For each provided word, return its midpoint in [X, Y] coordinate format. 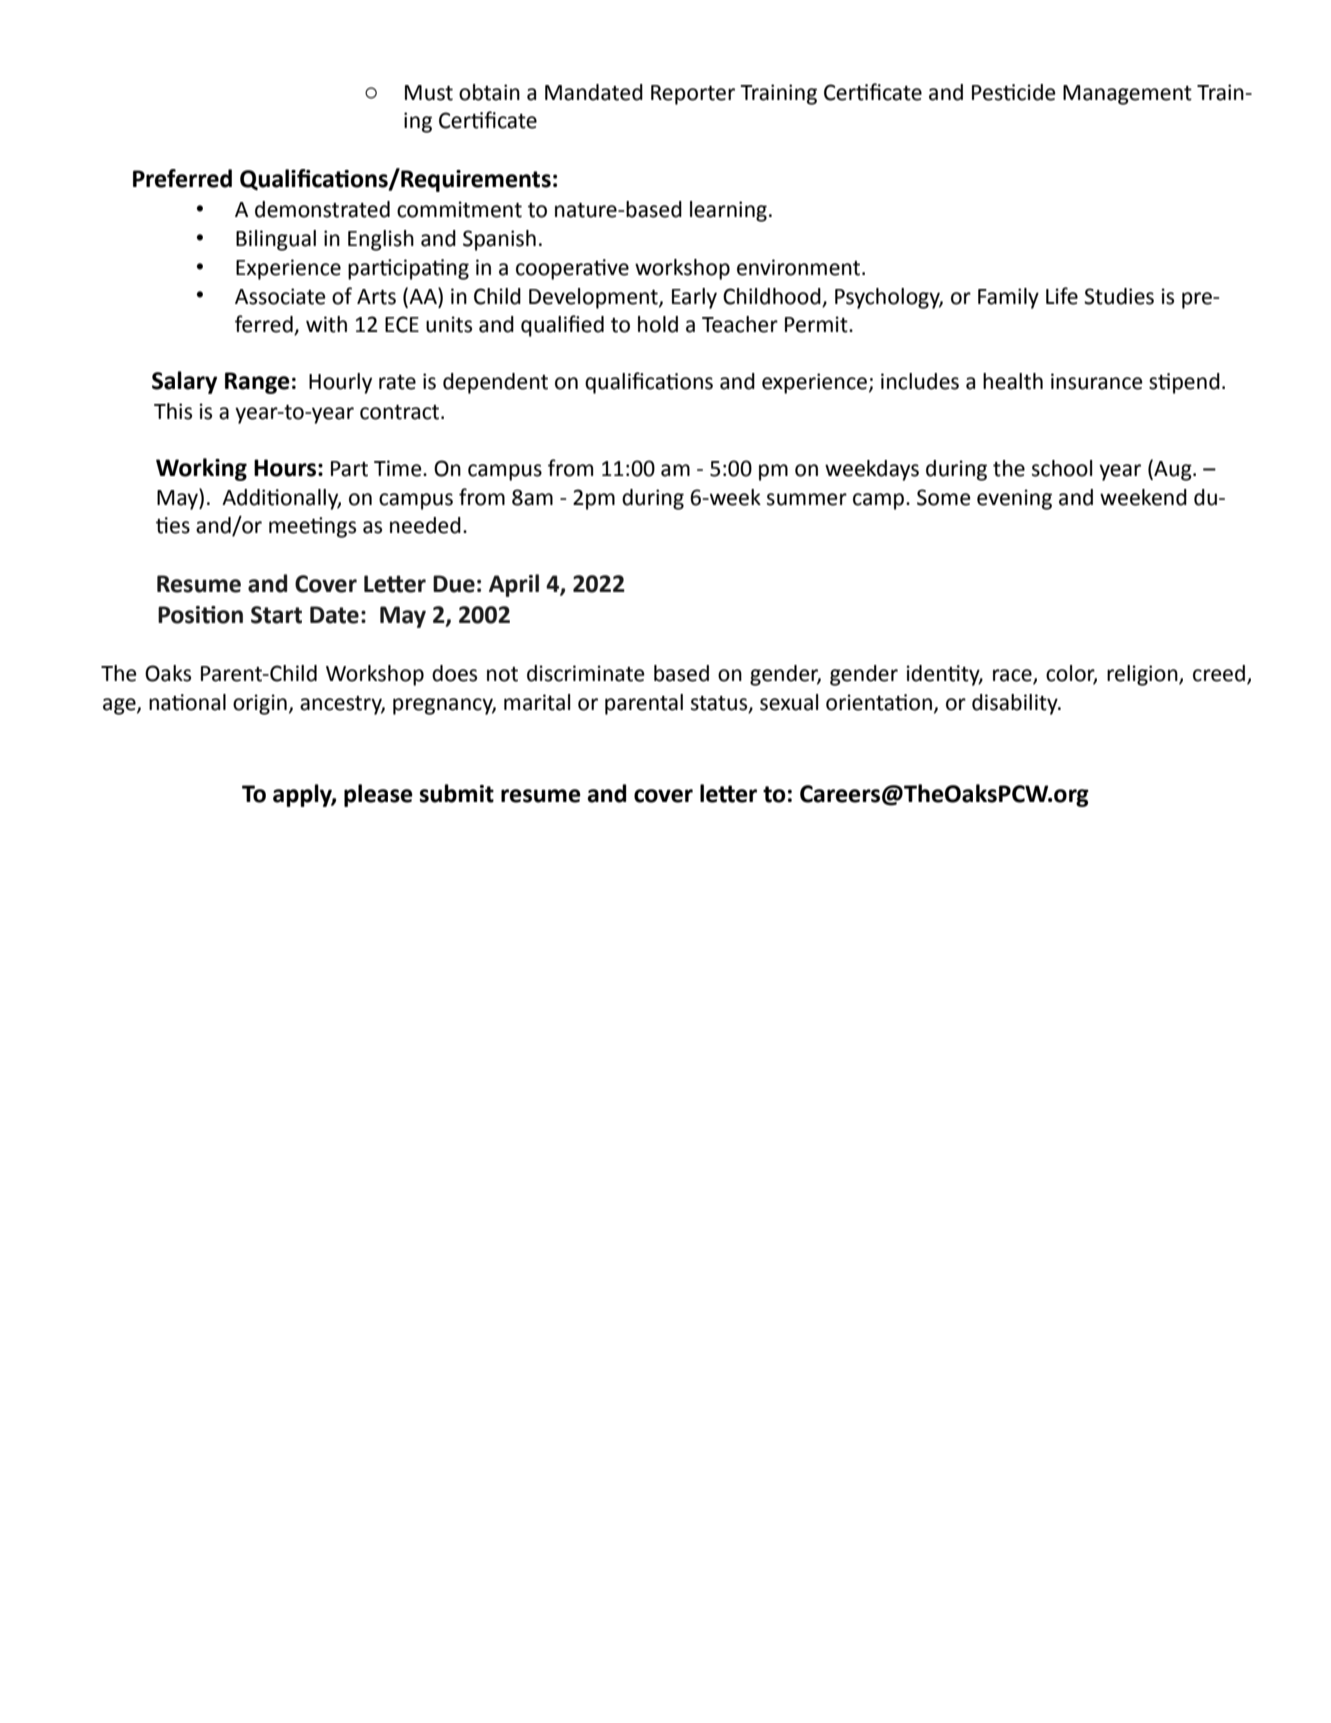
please [378, 795]
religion [1143, 675]
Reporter [693, 95]
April [514, 585]
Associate [280, 296]
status [720, 704]
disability [1016, 704]
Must [429, 93]
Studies [1119, 296]
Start [276, 615]
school [1062, 468]
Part [349, 469]
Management [1127, 95]
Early [694, 298]
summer [807, 499]
